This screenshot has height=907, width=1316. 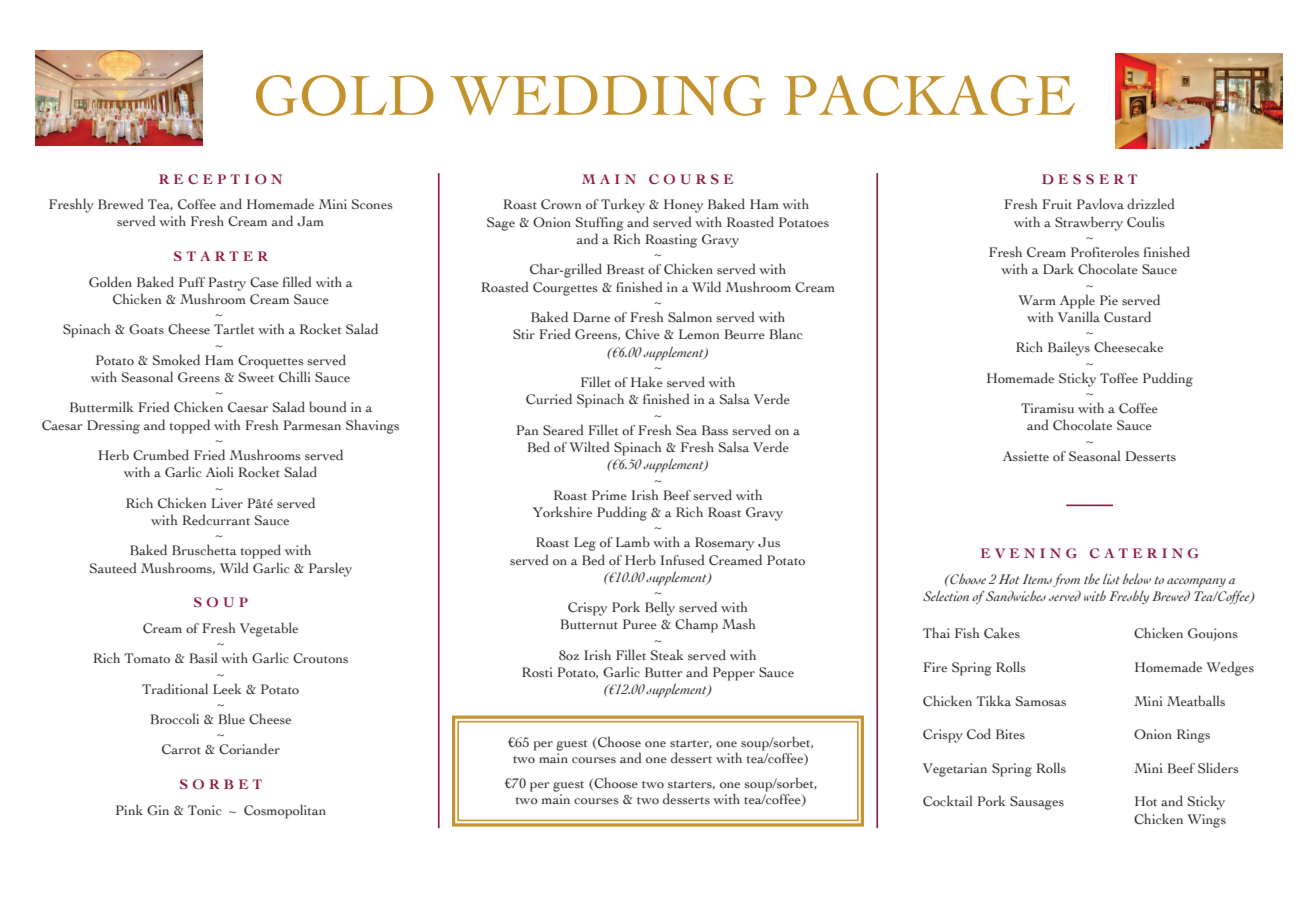 I want to click on CATERING, so click(x=1144, y=553).
